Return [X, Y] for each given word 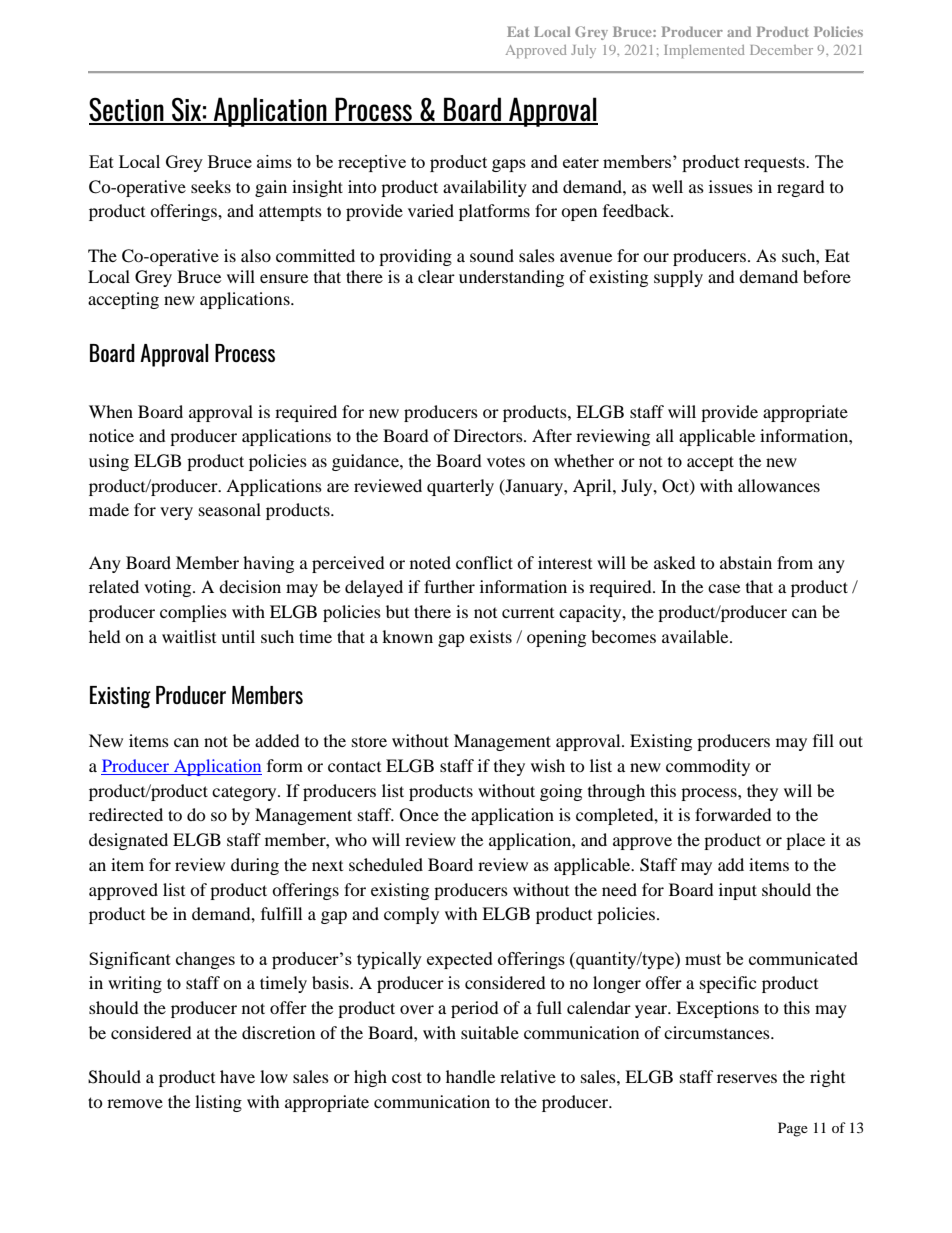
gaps [509, 165]
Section [127, 110]
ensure [284, 278]
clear [436, 276]
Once [419, 815]
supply [678, 278]
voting [169, 588]
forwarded [733, 814]
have [237, 1076]
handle [470, 1076]
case [724, 588]
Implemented [704, 51]
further [449, 586]
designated [128, 841]
